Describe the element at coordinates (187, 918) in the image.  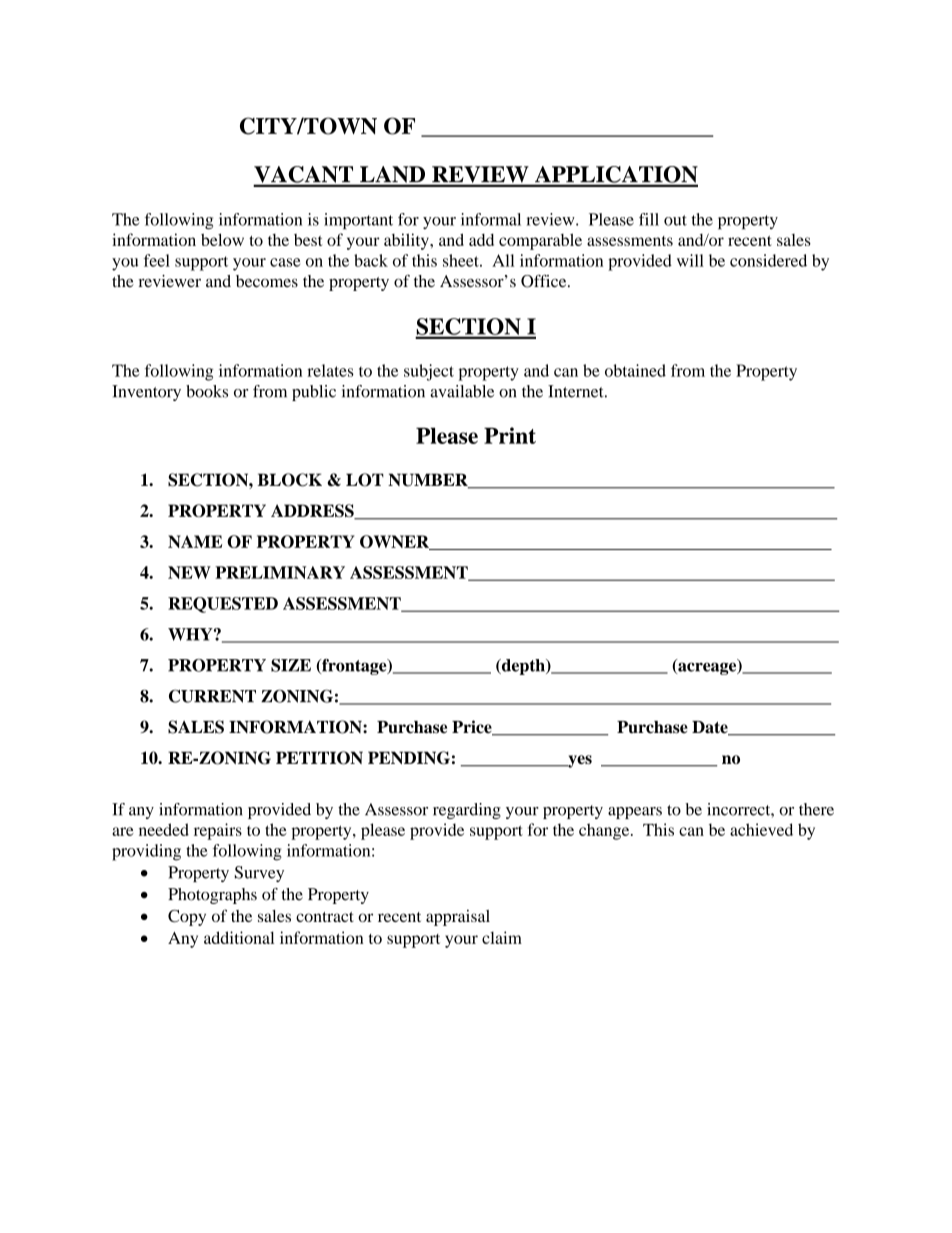
I see `Copy` at that location.
